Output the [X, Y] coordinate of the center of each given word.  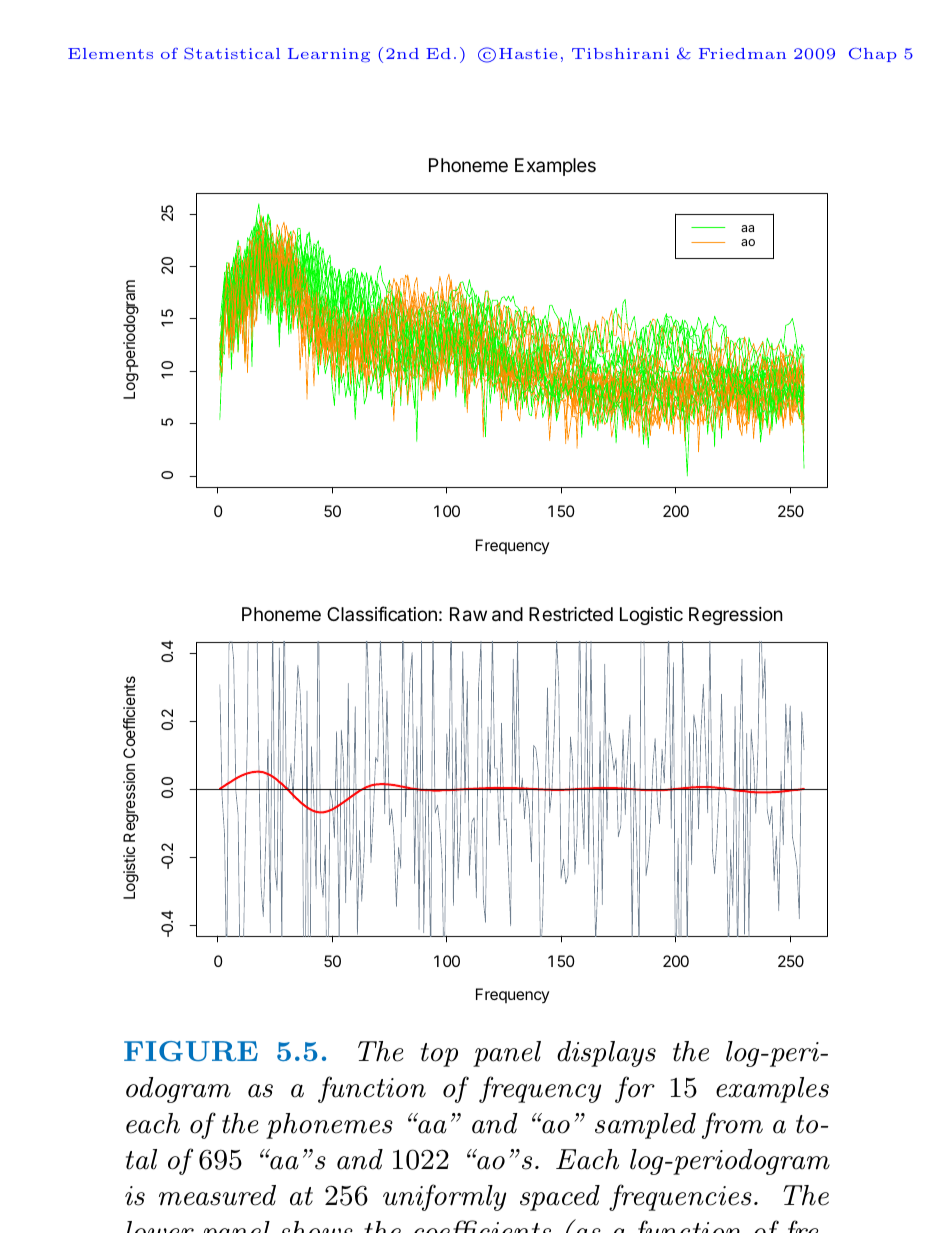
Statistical [232, 53]
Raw [468, 614]
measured [217, 1195]
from [732, 1125]
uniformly [444, 1197]
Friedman [742, 53]
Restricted [571, 614]
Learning [329, 55]
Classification [382, 613]
